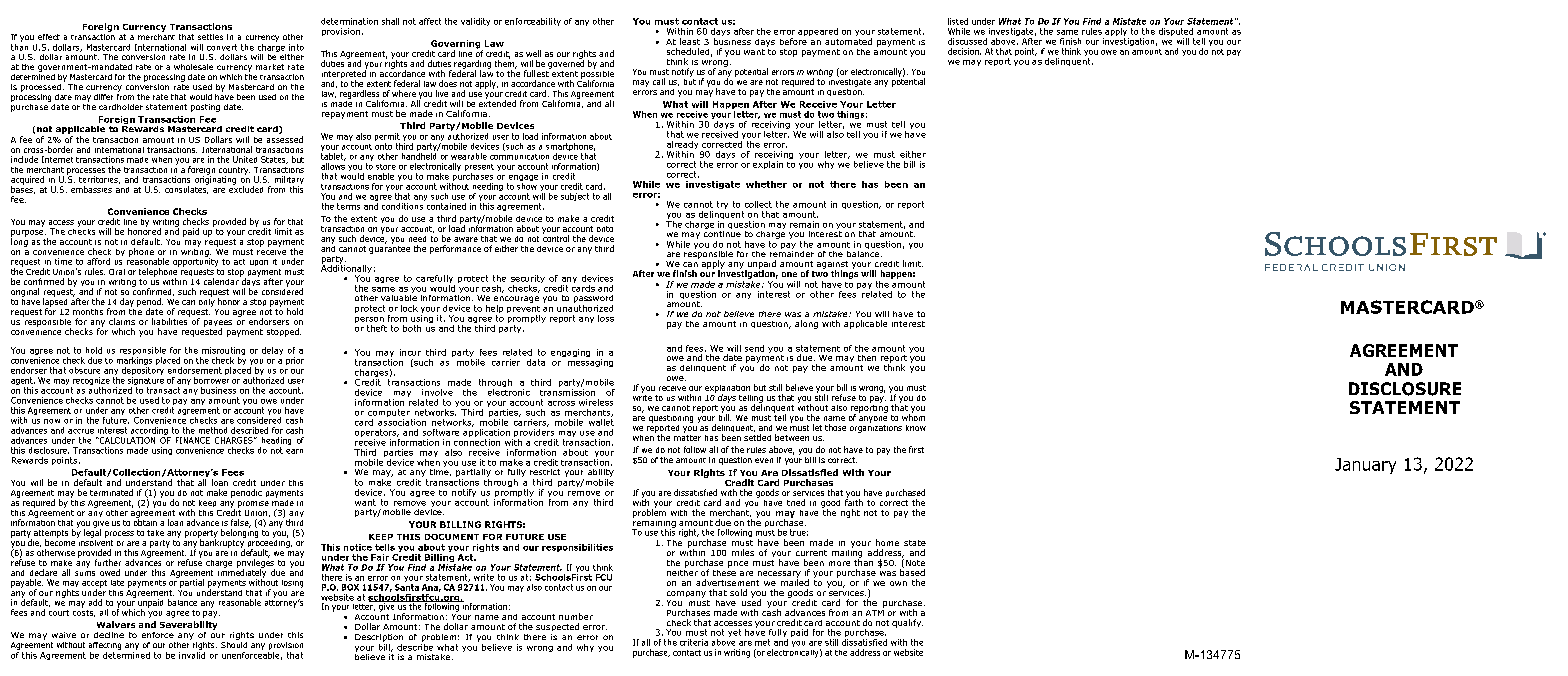  What do you see at coordinates (967, 41) in the screenshot?
I see `discussed` at bounding box center [967, 41].
